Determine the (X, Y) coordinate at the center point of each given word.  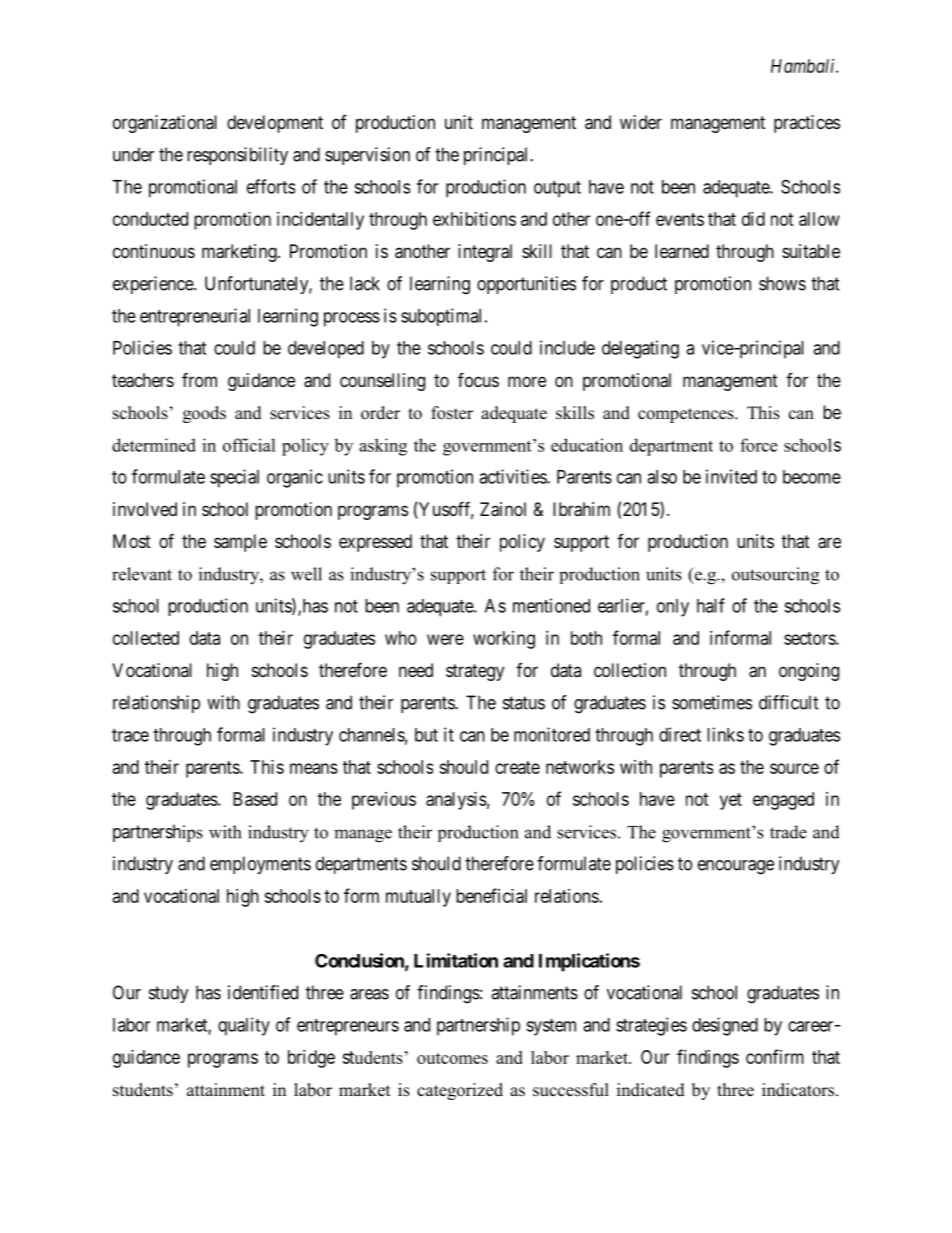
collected (146, 638)
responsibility (237, 156)
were (445, 639)
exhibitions (474, 219)
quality (244, 1026)
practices (807, 124)
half (711, 605)
